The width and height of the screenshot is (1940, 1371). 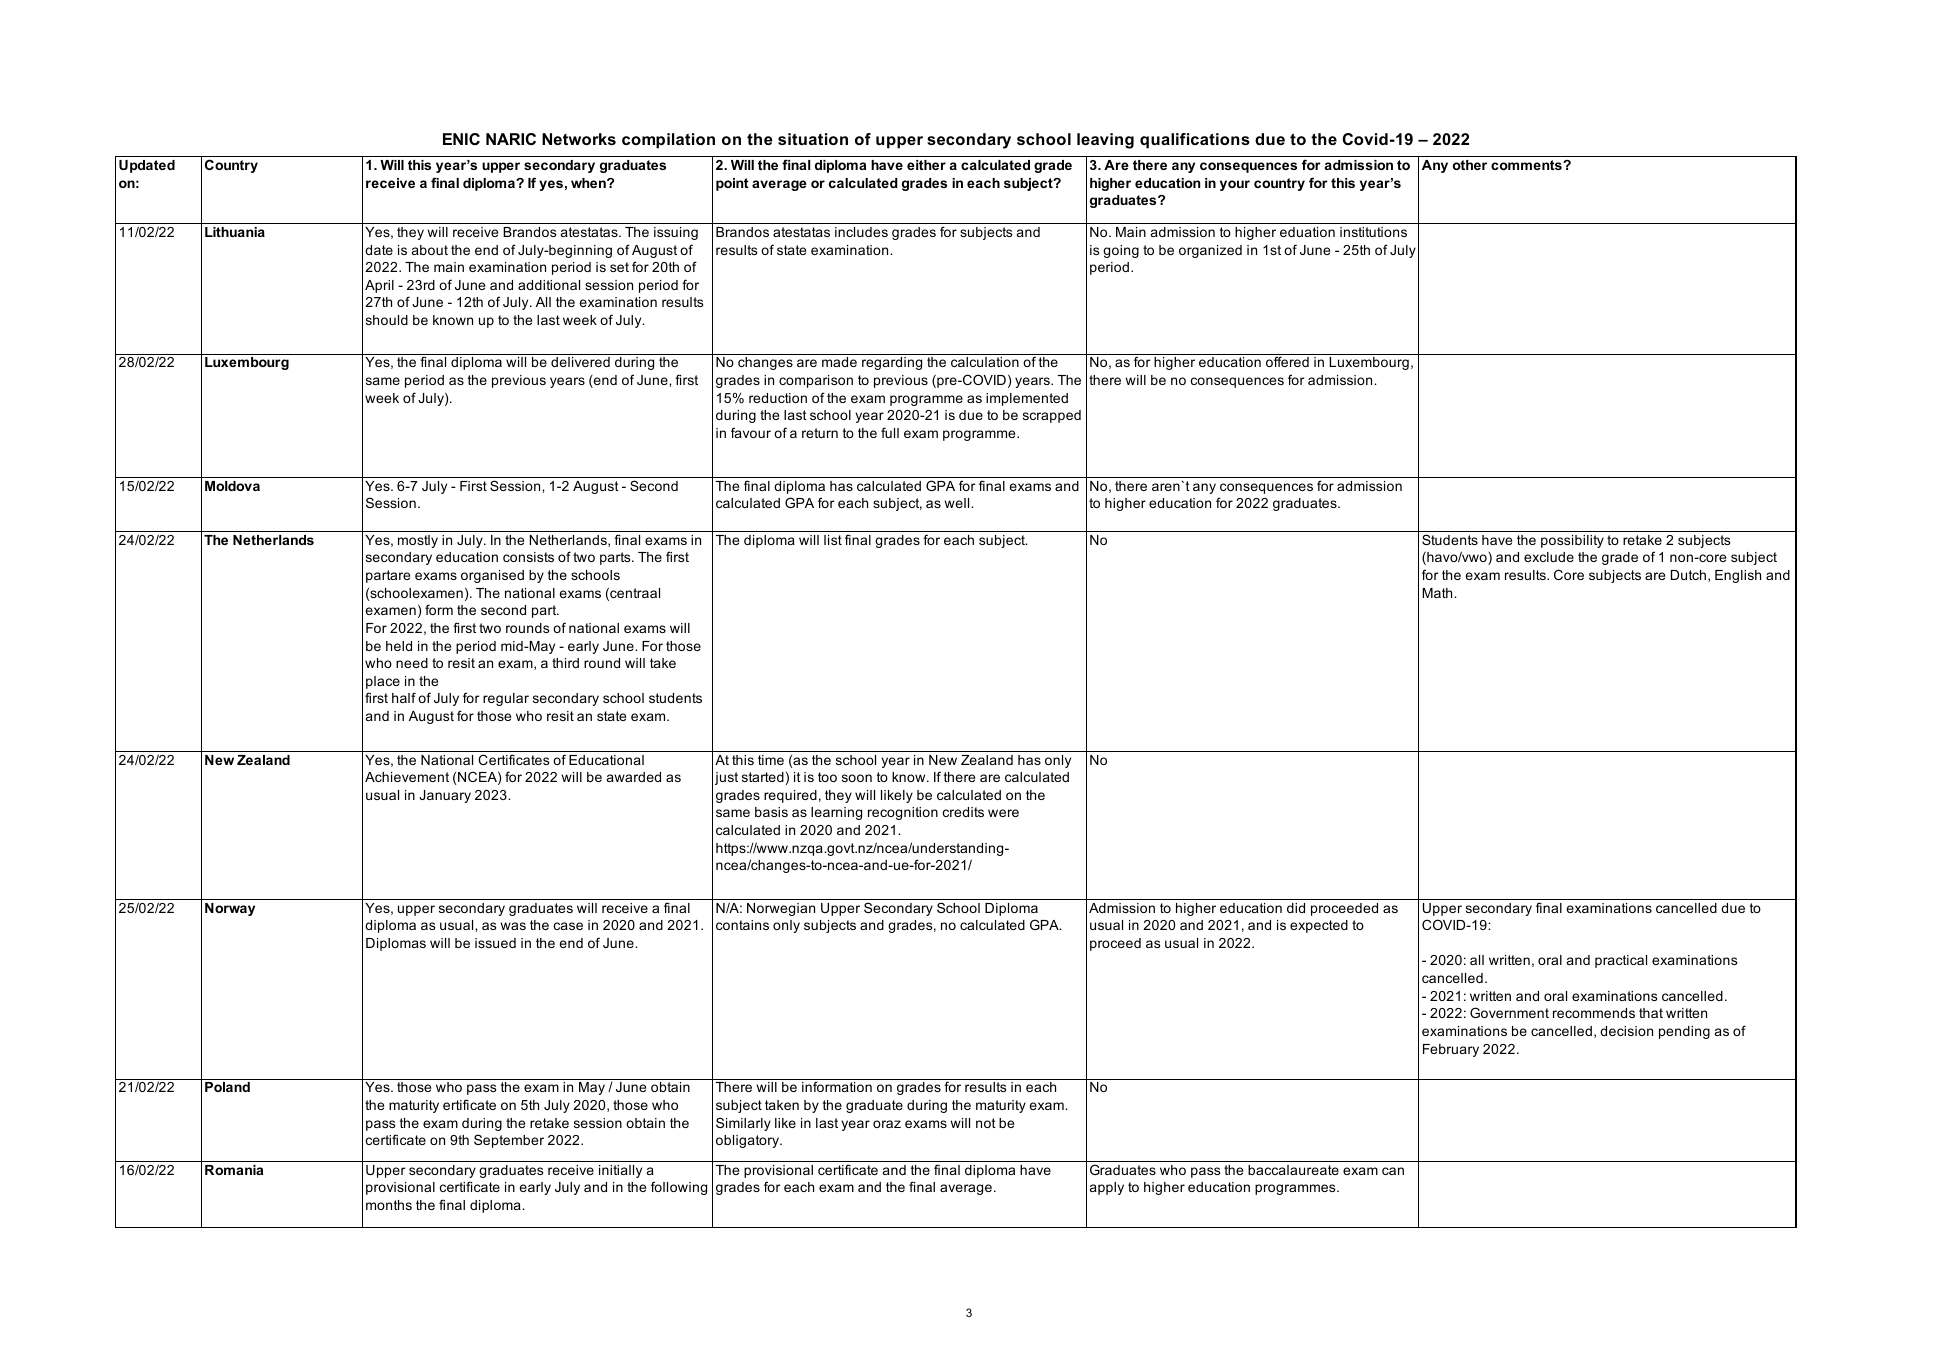 What do you see at coordinates (589, 183) in the screenshot?
I see `when` at bounding box center [589, 183].
